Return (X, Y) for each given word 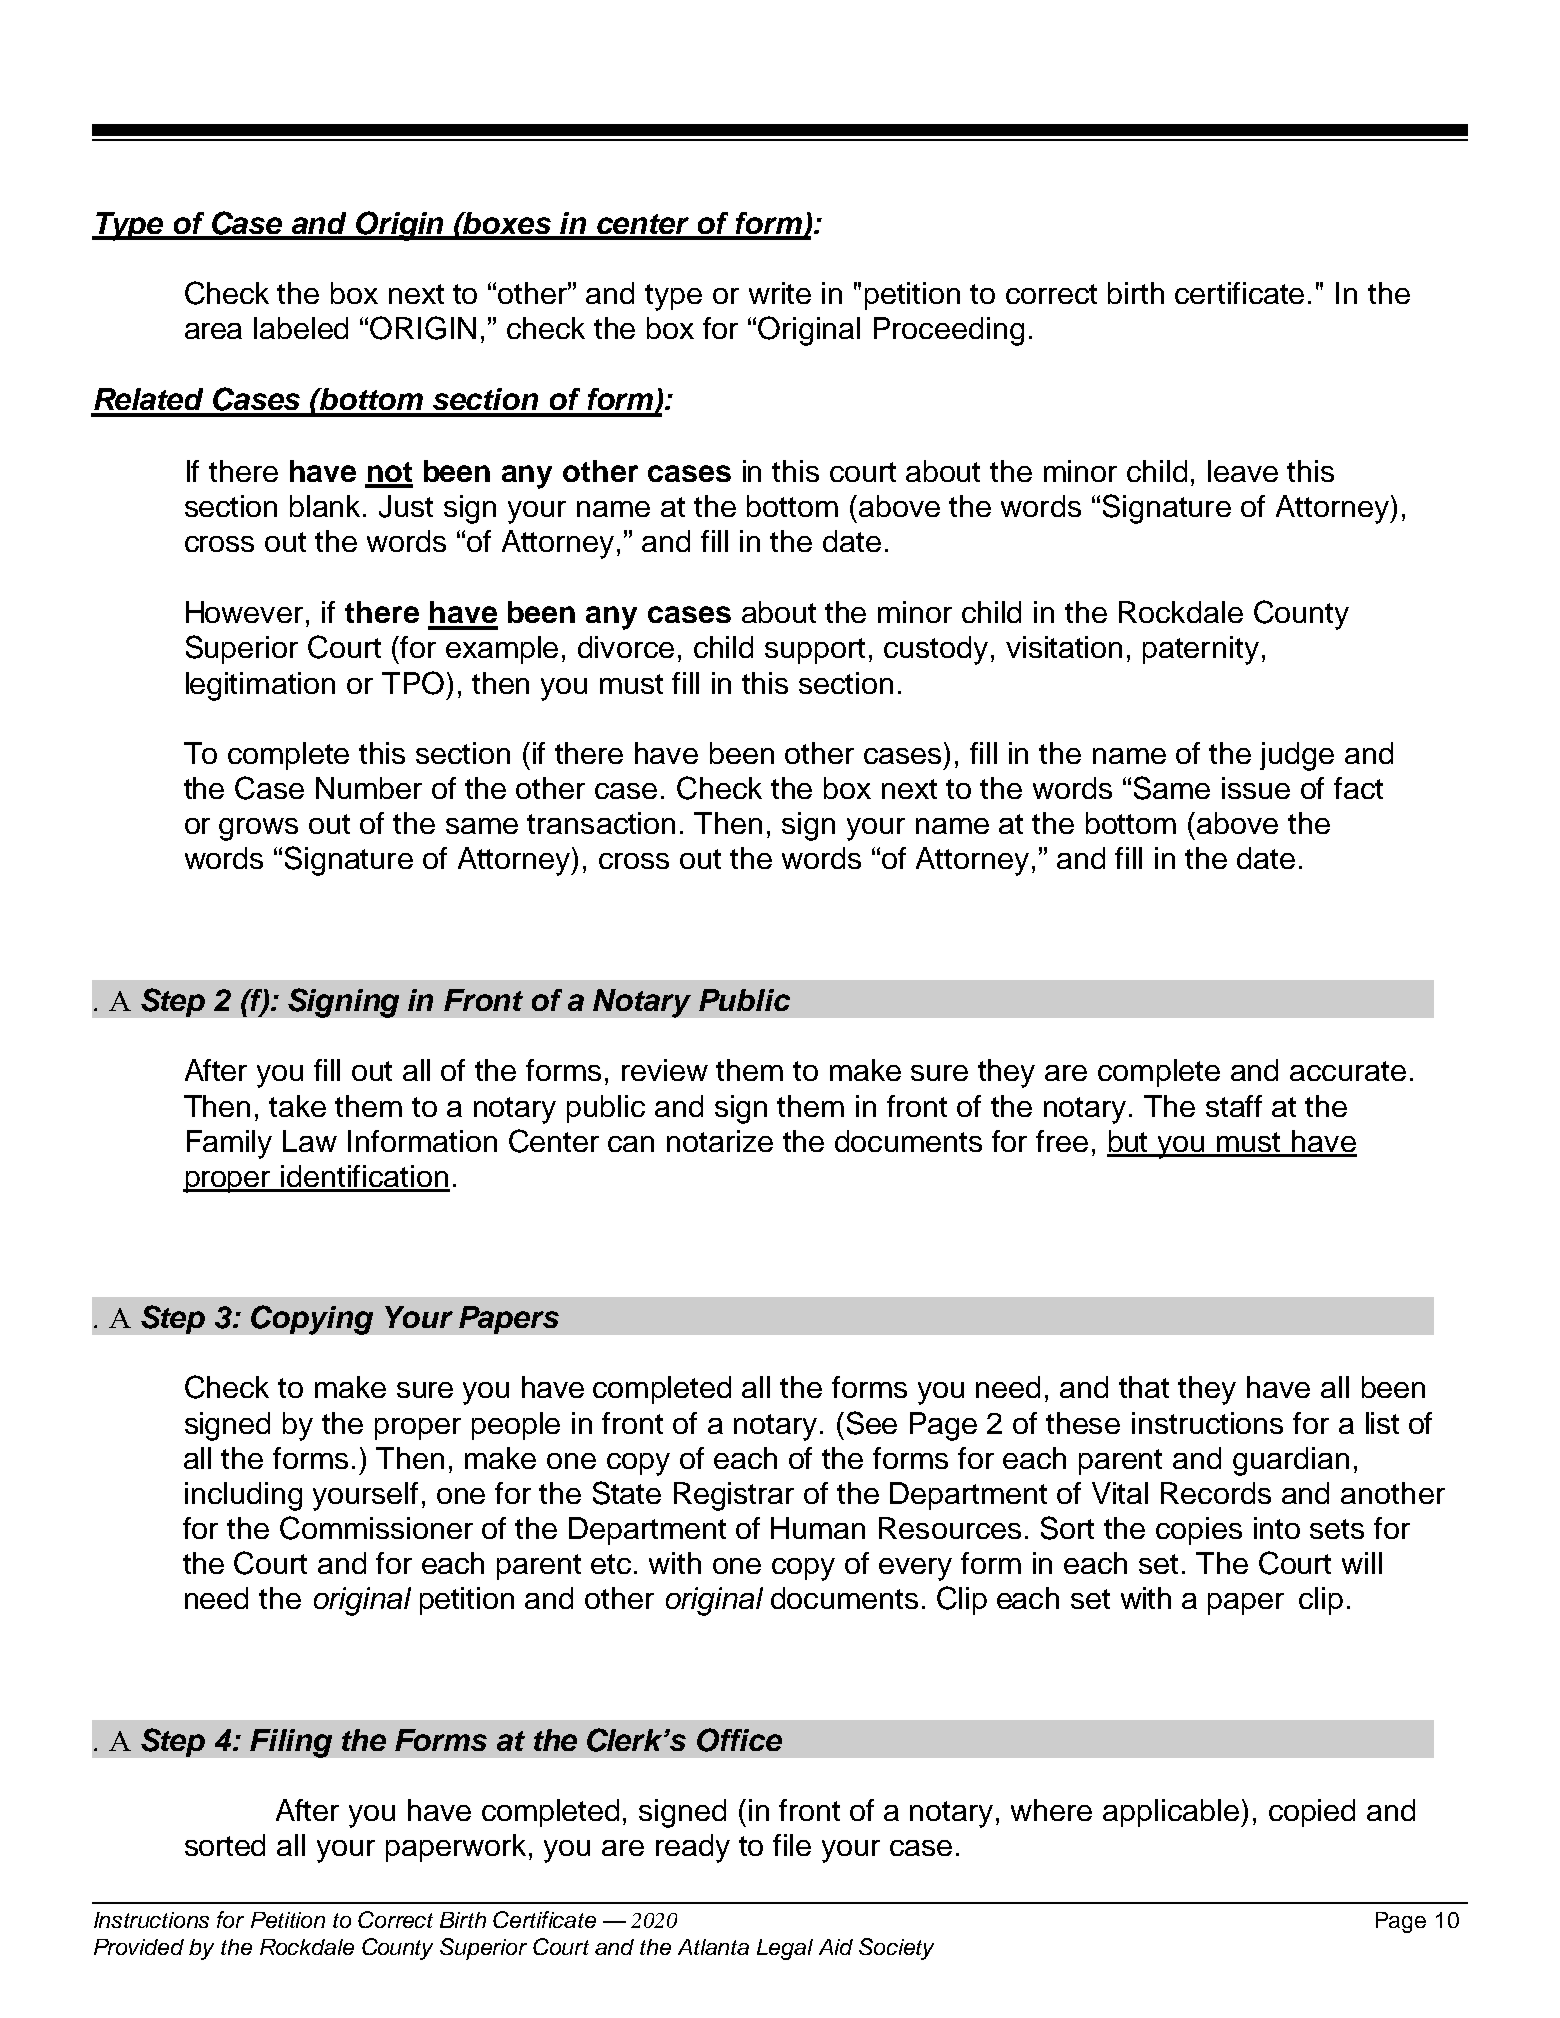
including (243, 1496)
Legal (785, 1949)
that (1144, 1387)
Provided (139, 1947)
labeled (301, 328)
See (872, 1423)
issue (1256, 788)
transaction (601, 823)
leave (1243, 471)
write (780, 293)
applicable (1172, 1813)
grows (258, 829)
